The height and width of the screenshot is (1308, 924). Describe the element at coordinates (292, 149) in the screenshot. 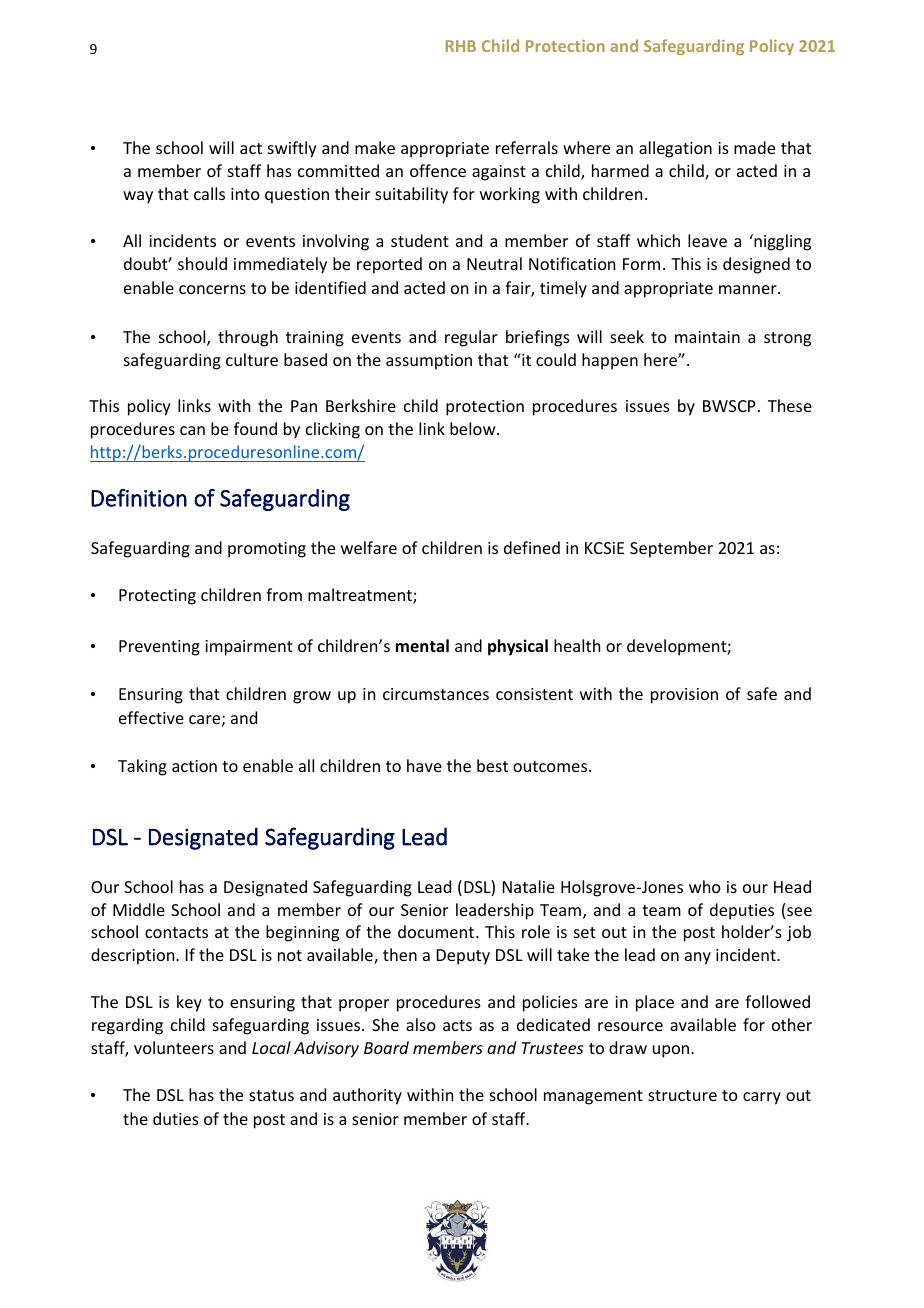

I see `swiftly` at that location.
